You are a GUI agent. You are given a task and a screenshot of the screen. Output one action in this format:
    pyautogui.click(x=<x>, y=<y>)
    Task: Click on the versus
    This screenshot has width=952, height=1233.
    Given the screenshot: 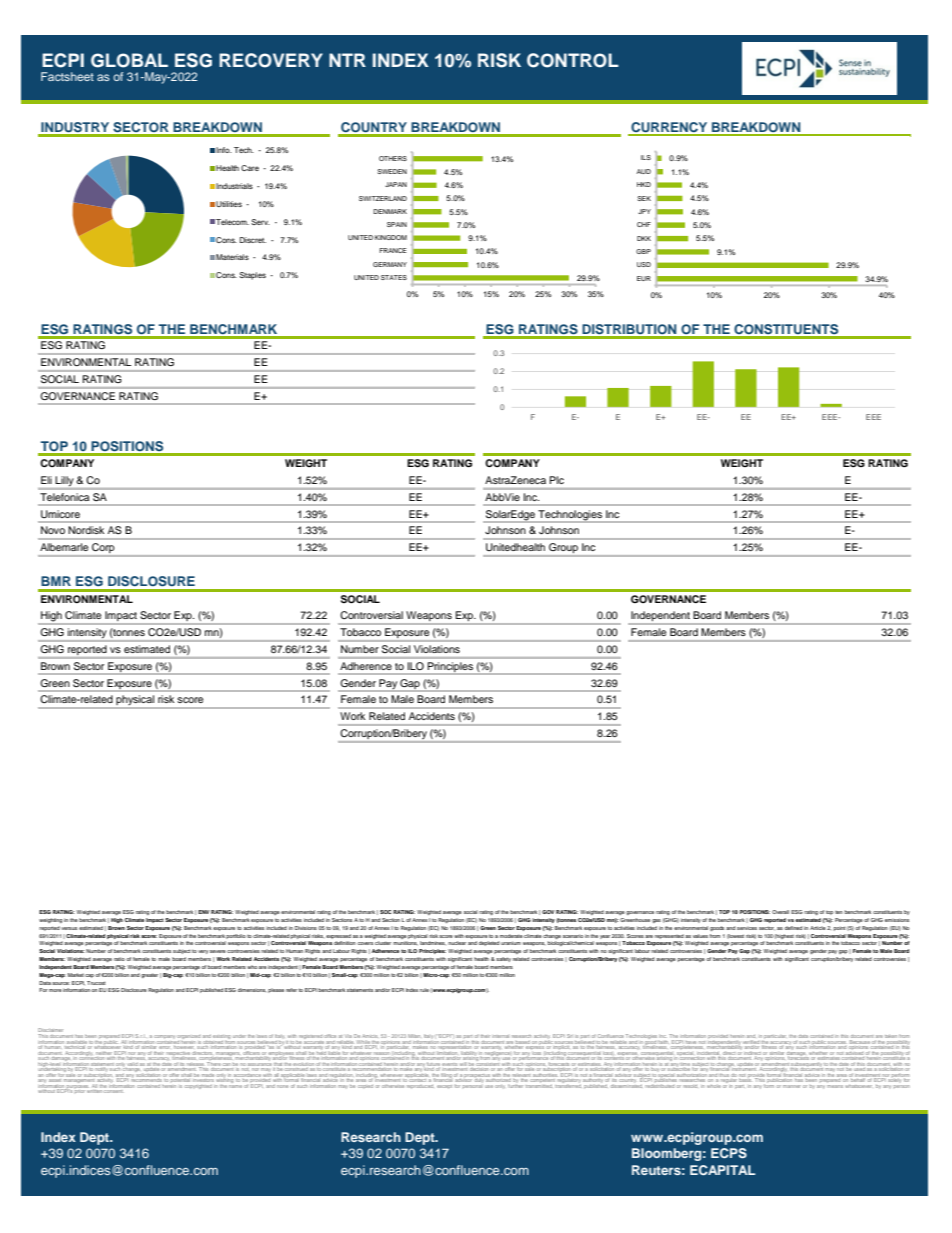 What is the action you would take?
    pyautogui.click(x=69, y=928)
